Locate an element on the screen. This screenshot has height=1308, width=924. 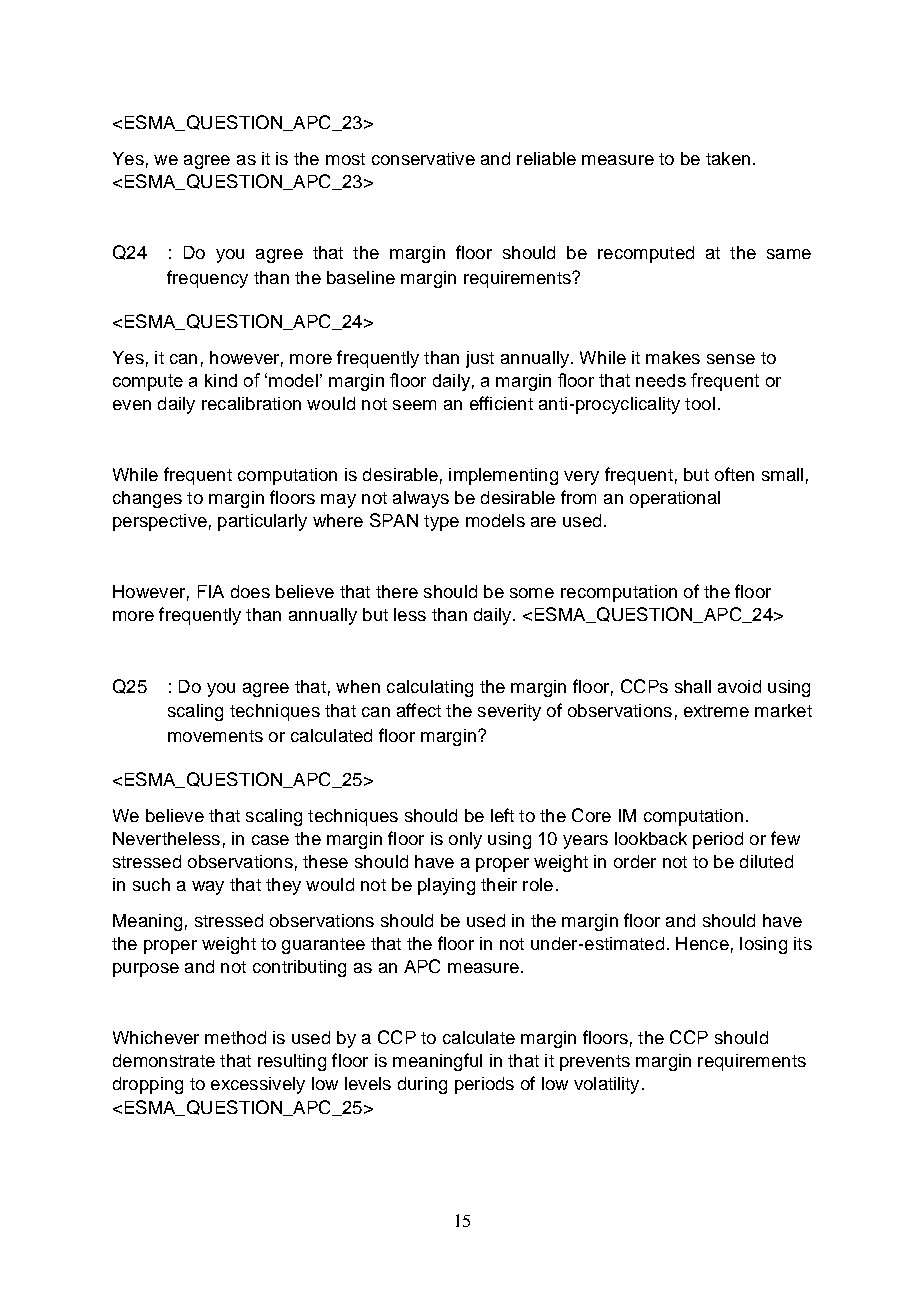
tool is located at coordinates (700, 403).
